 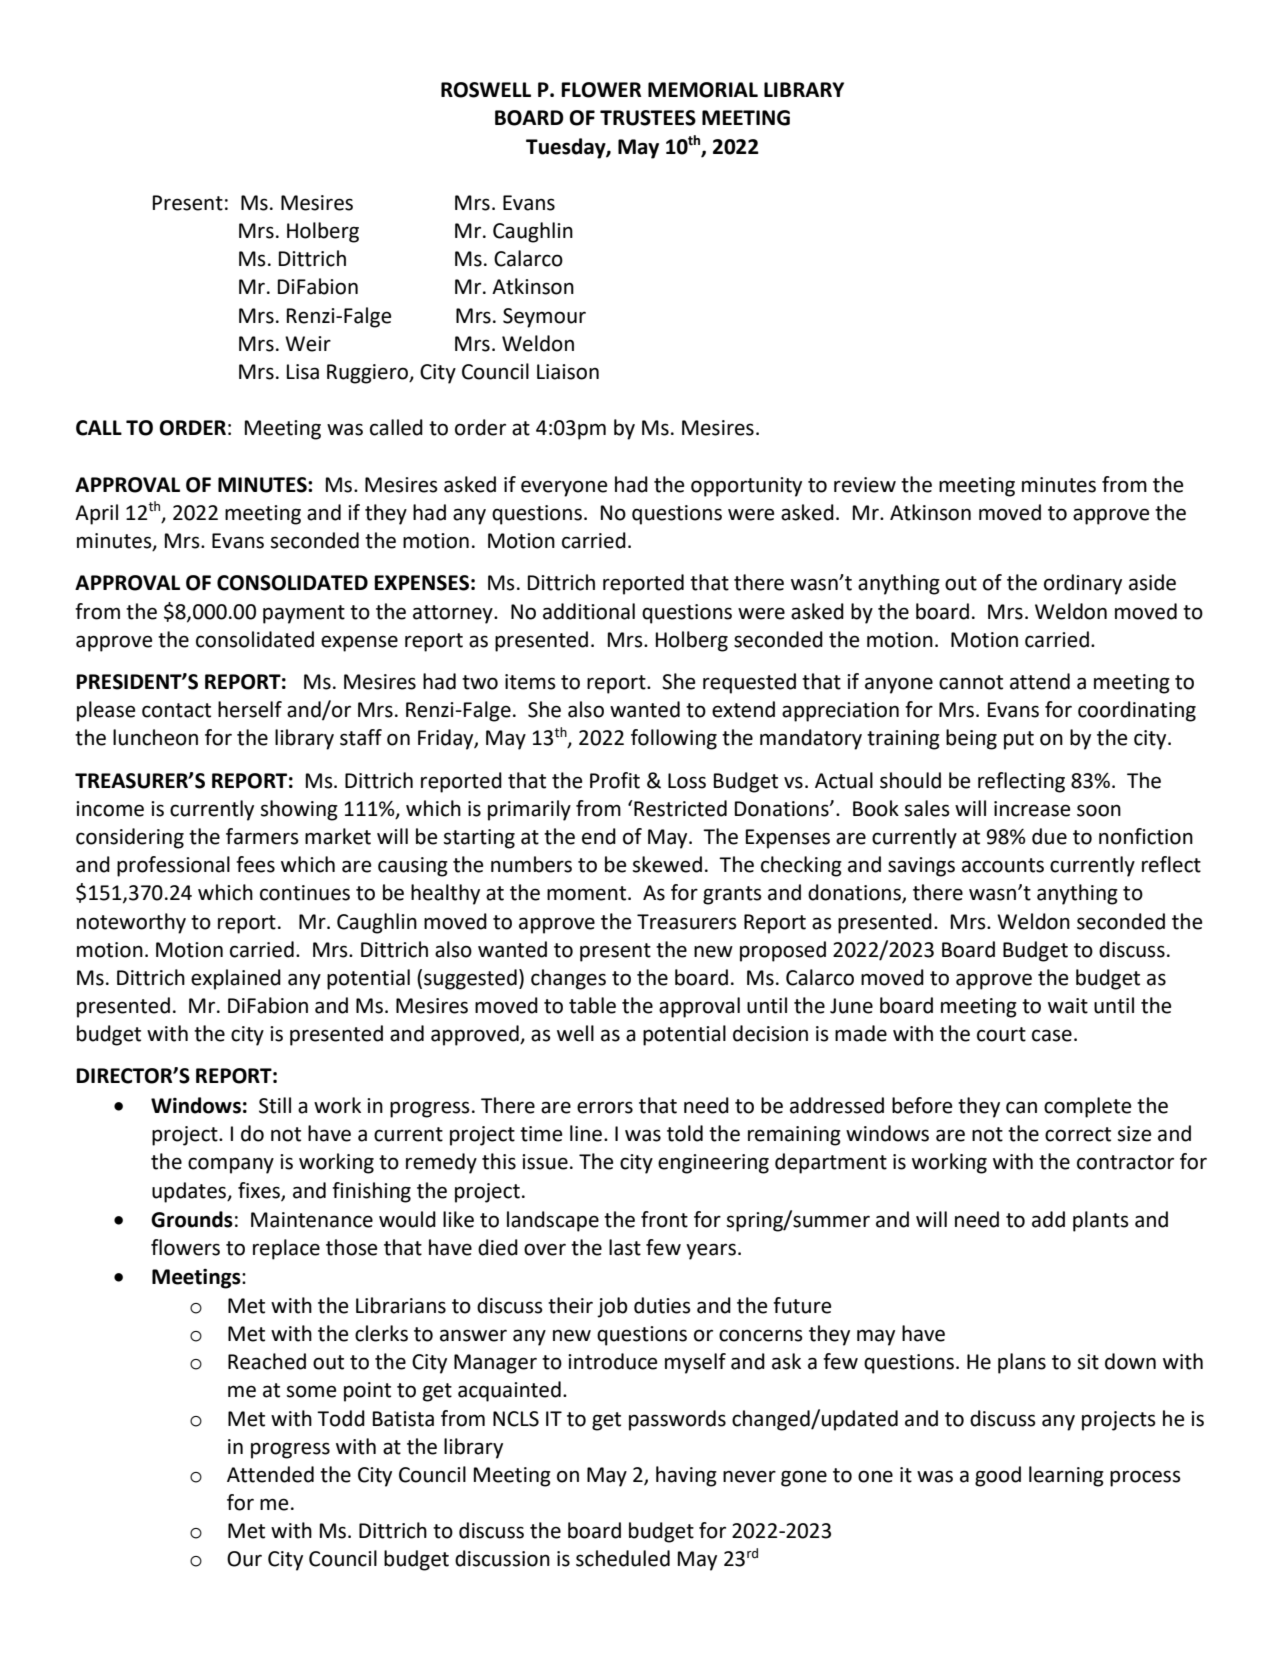 I want to click on MEMORIAL, so click(x=703, y=90).
